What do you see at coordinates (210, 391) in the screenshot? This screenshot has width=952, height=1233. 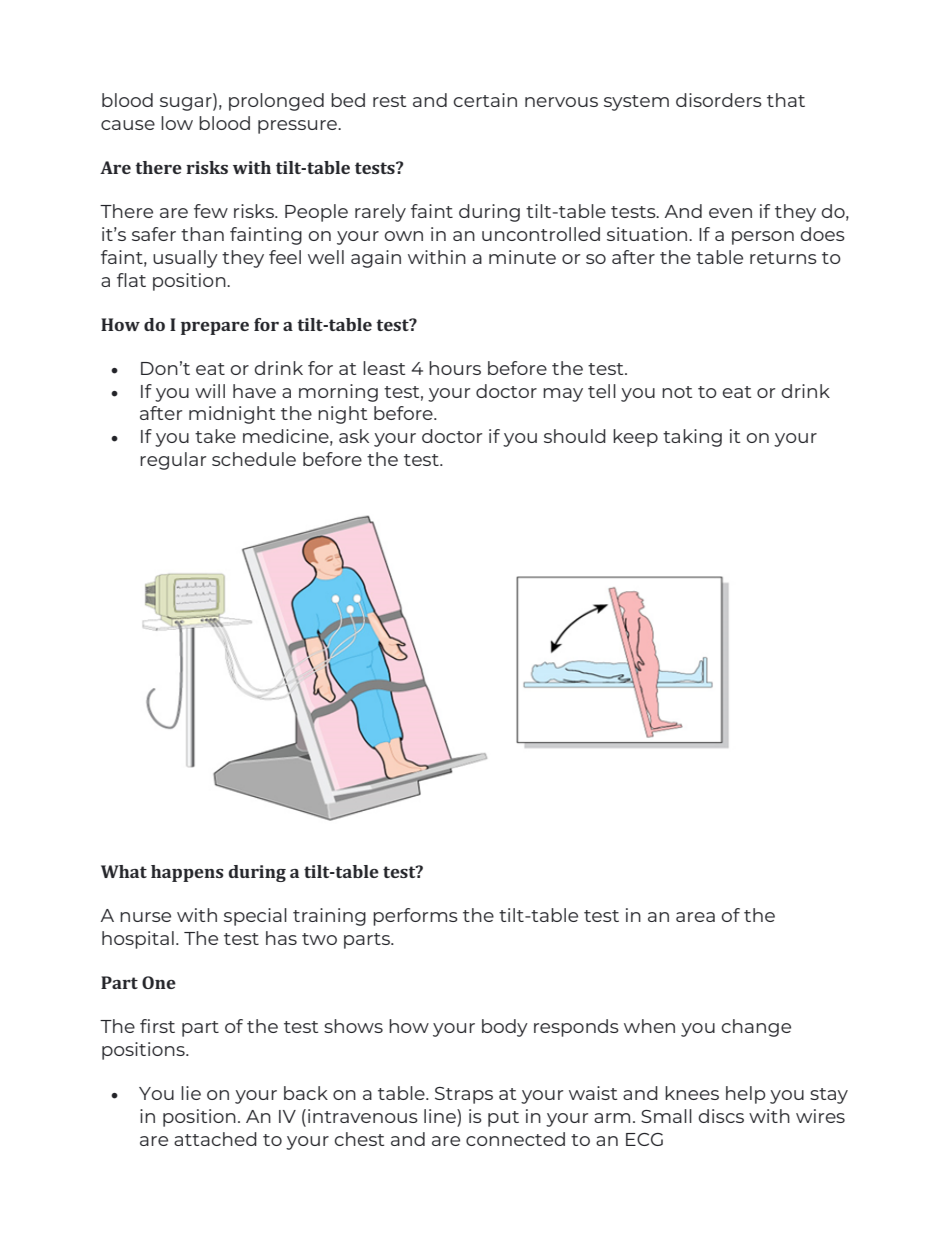 I see `will` at bounding box center [210, 391].
